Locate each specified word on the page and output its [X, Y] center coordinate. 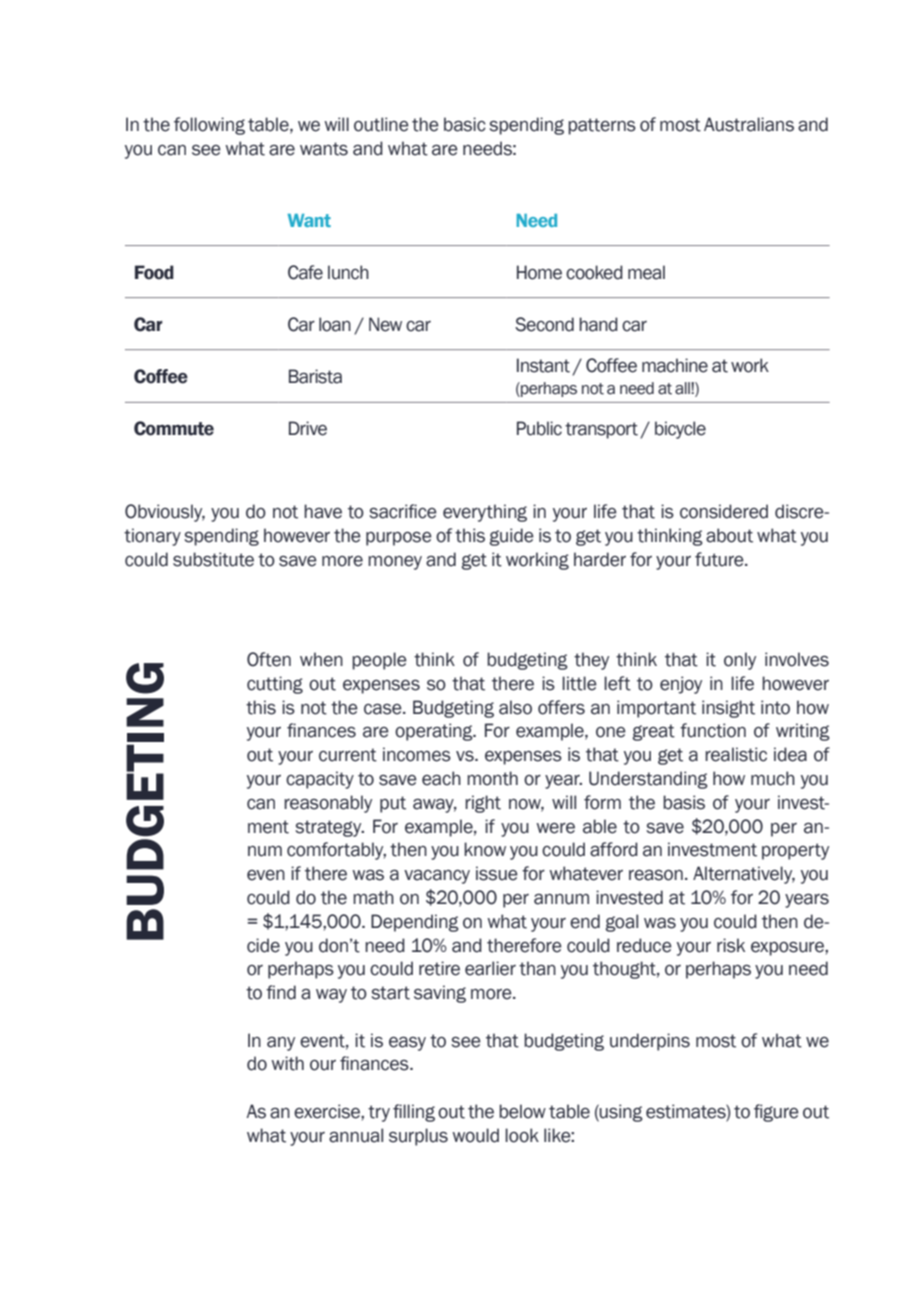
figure [776, 1113]
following [209, 126]
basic [465, 124]
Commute [174, 428]
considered [724, 511]
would [475, 1135]
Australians [749, 124]
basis [684, 802]
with [287, 1063]
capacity [320, 780]
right [483, 804]
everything [485, 513]
